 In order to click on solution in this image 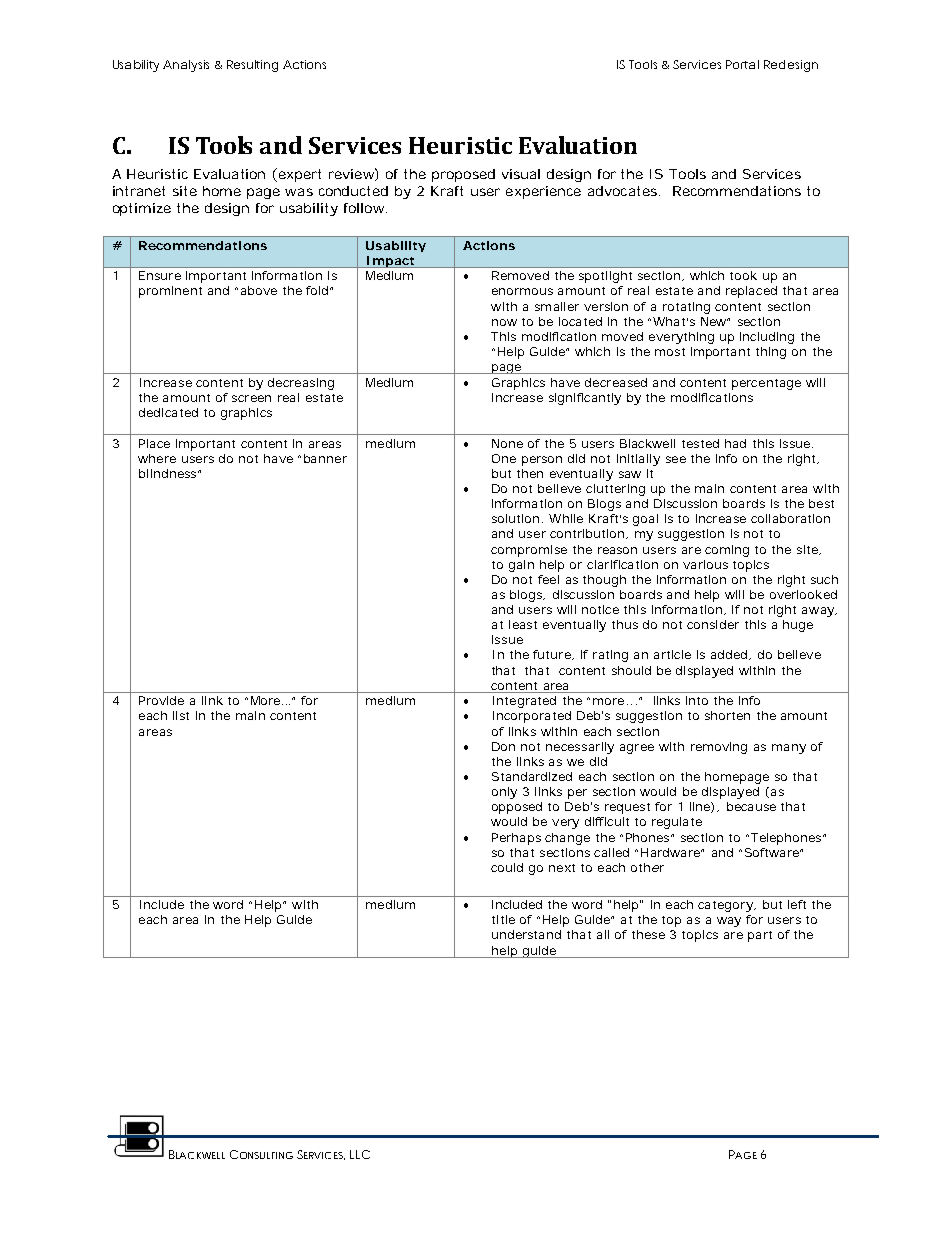, I will do `click(515, 518)`.
